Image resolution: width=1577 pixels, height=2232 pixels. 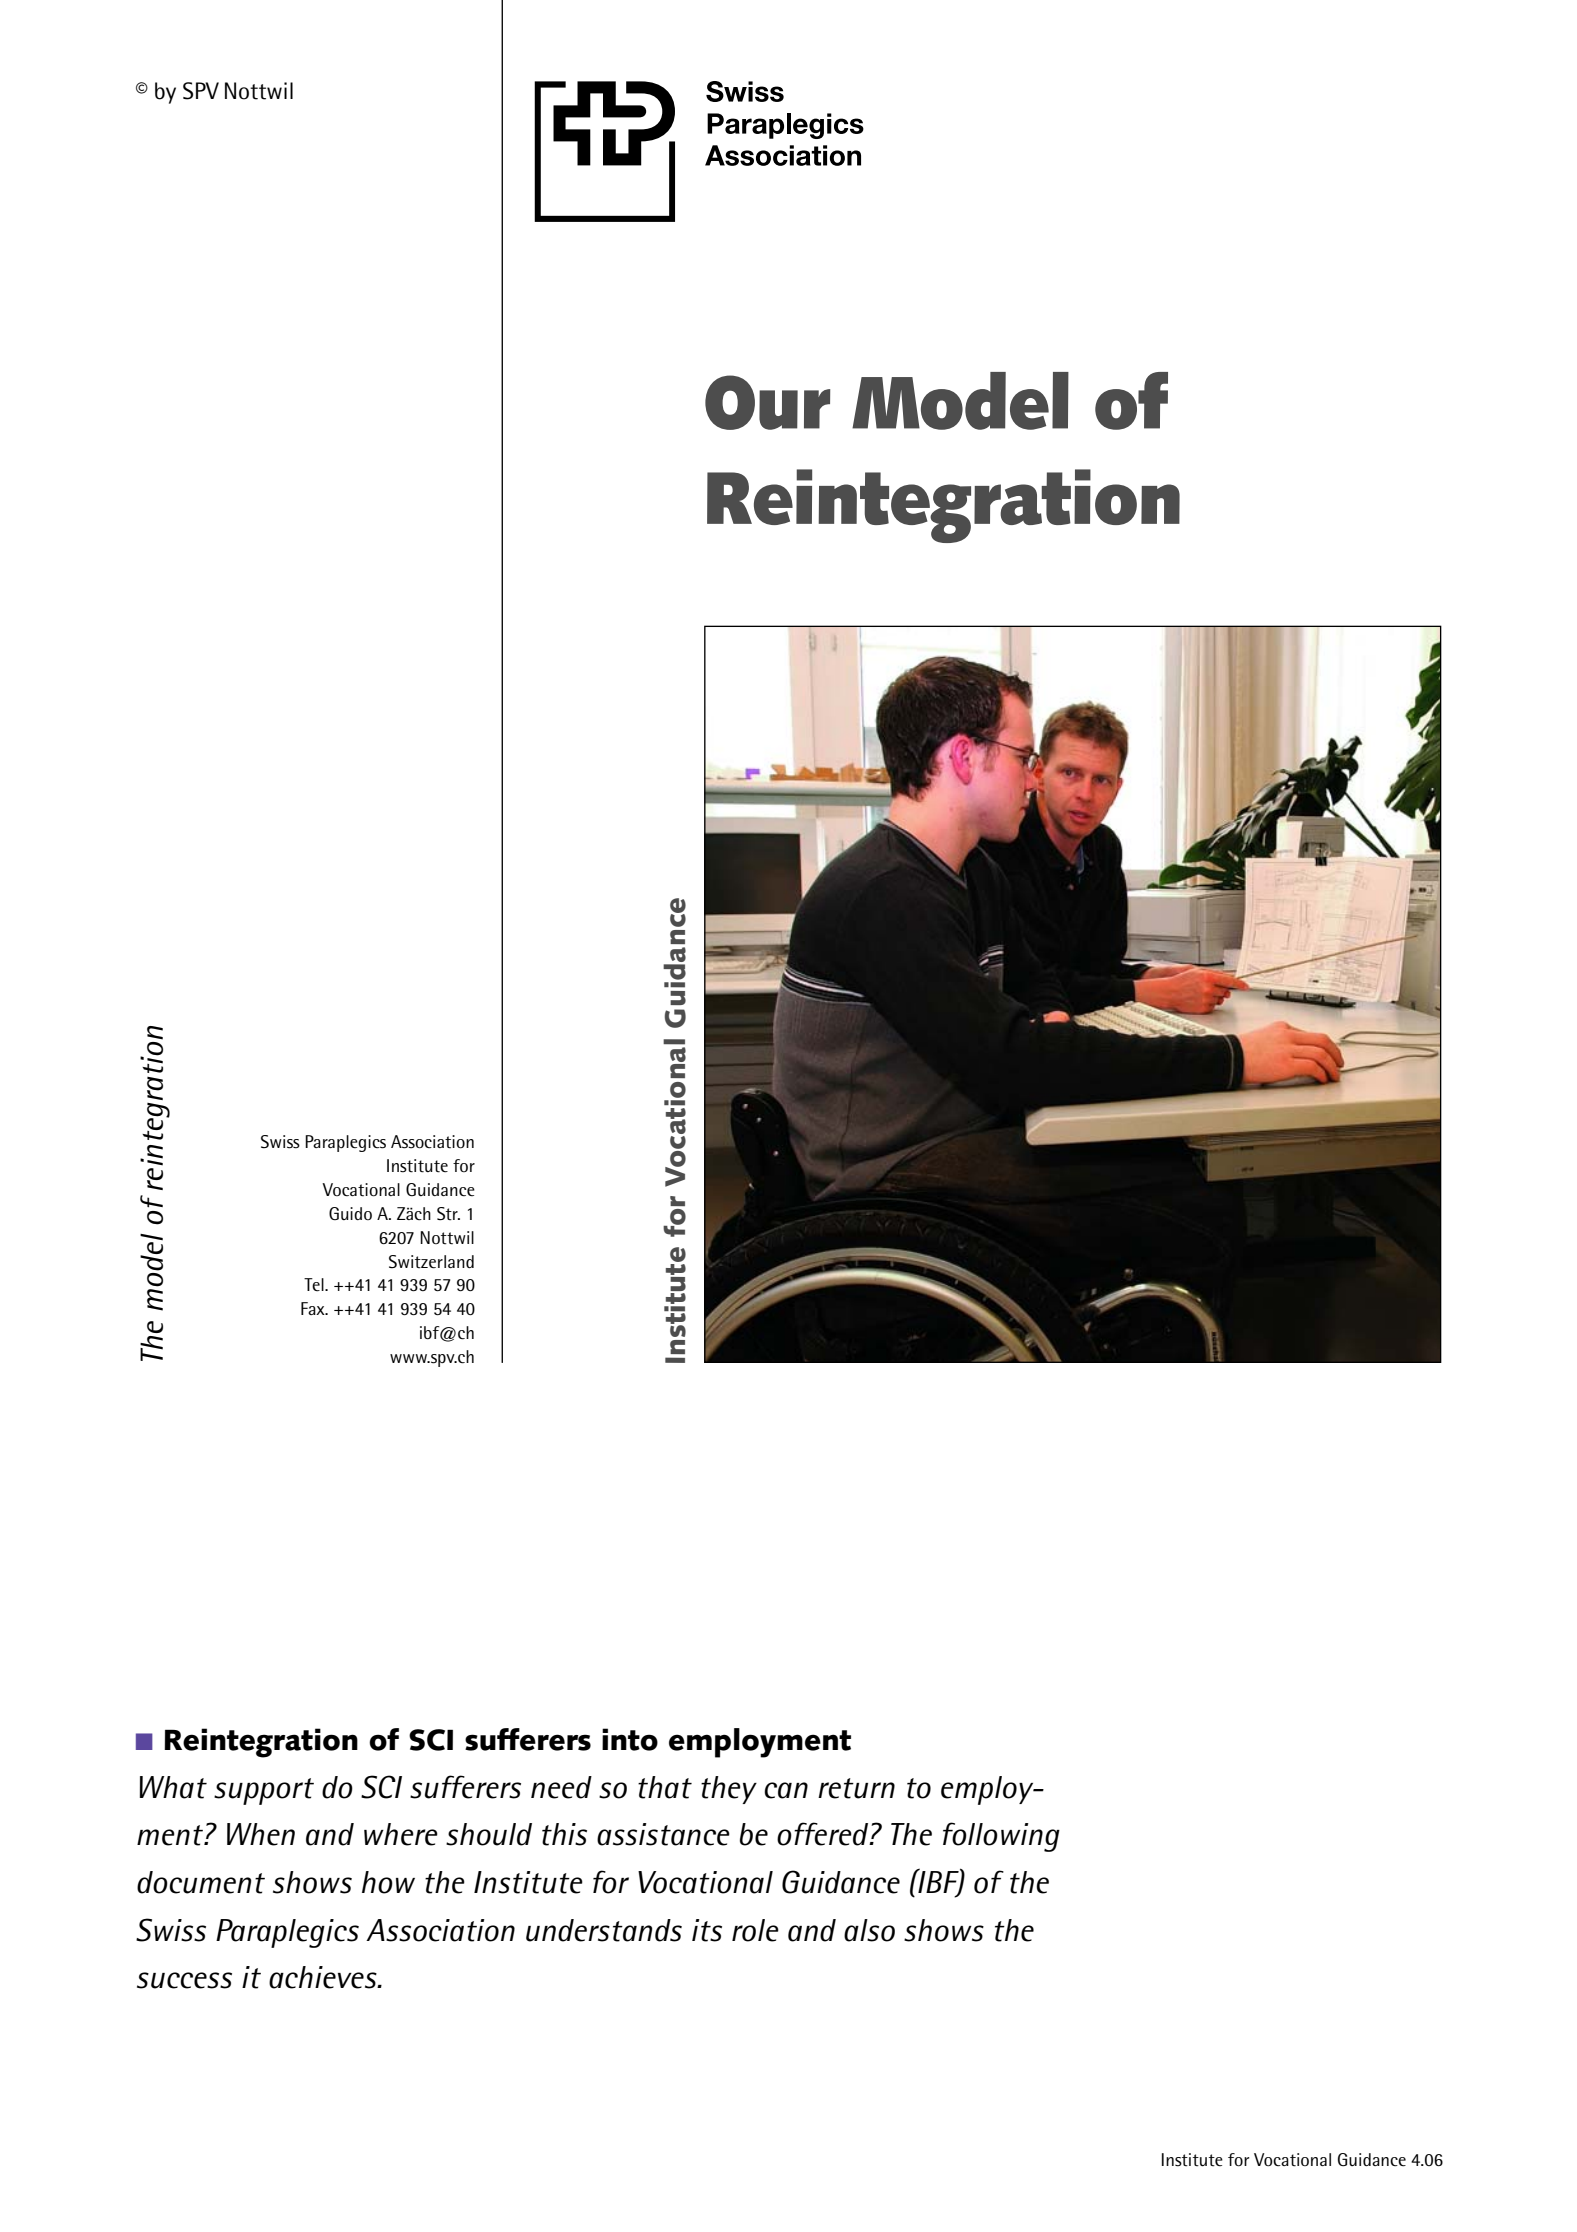 What do you see at coordinates (324, 1977) in the screenshot?
I see `achieves` at bounding box center [324, 1977].
